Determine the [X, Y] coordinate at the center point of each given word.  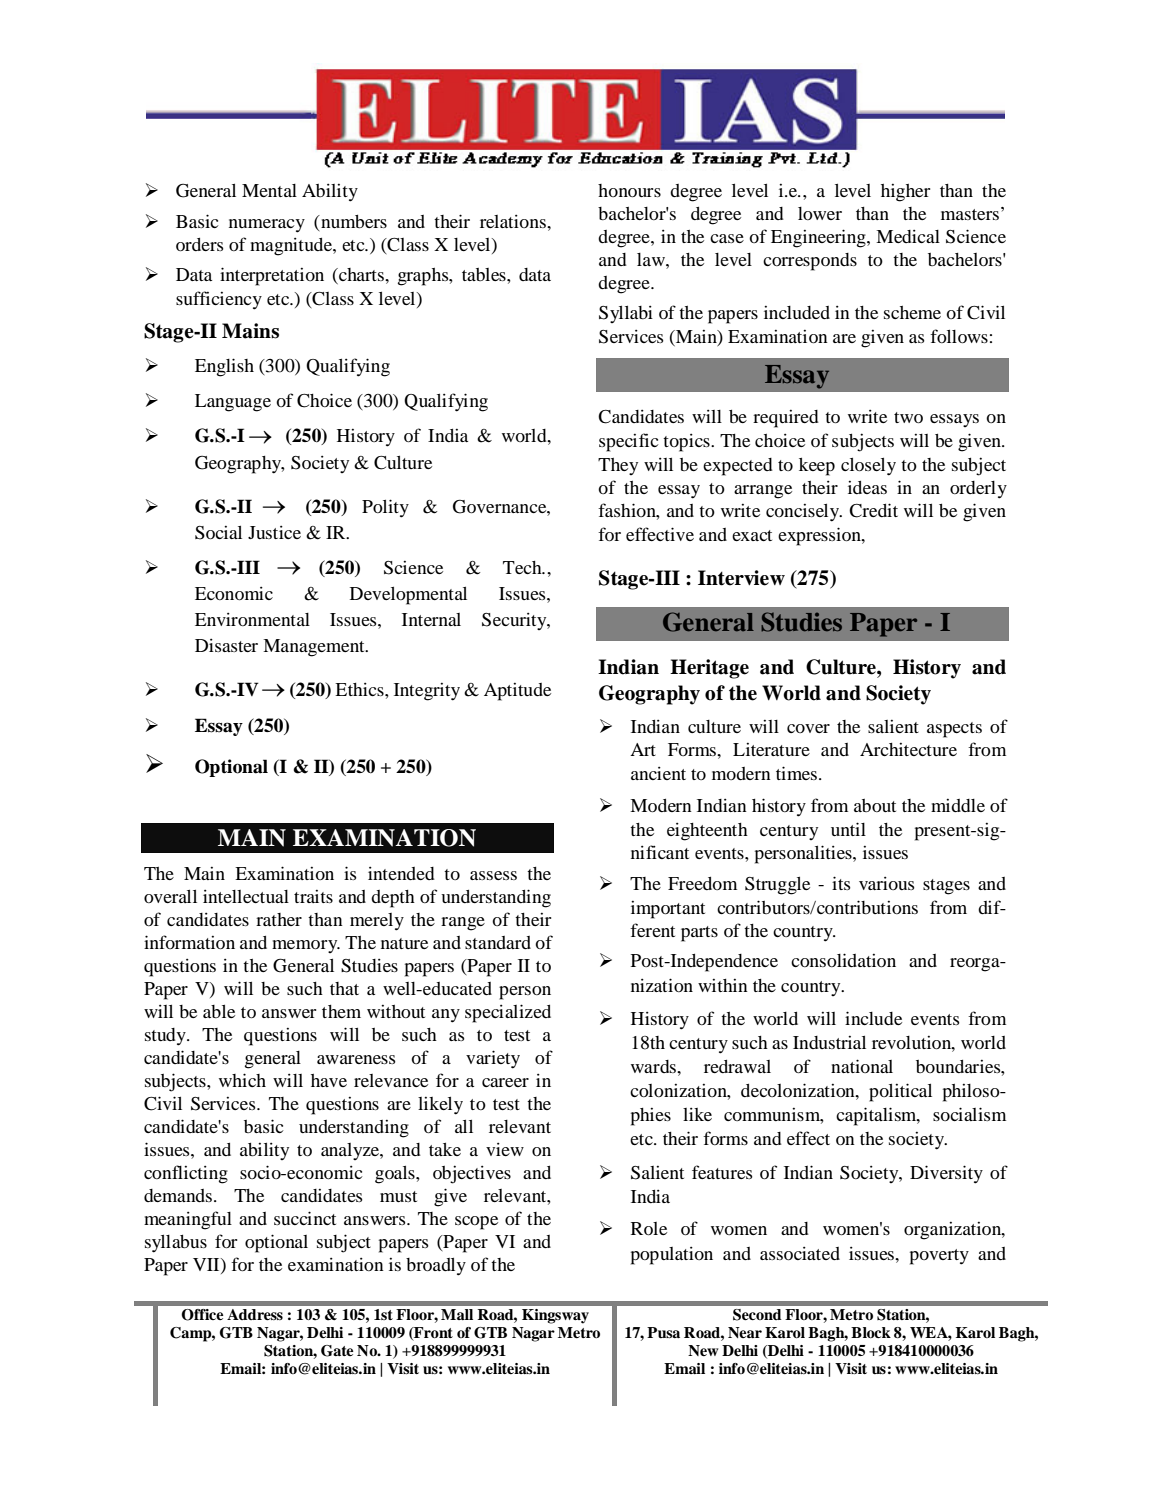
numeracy [267, 226]
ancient [658, 773]
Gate [337, 1351]
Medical [908, 236]
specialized [508, 1013]
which [242, 1080]
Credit [873, 510]
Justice [274, 532]
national [862, 1066]
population [672, 1255]
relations [514, 221]
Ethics [360, 689]
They [618, 466]
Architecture [908, 749]
